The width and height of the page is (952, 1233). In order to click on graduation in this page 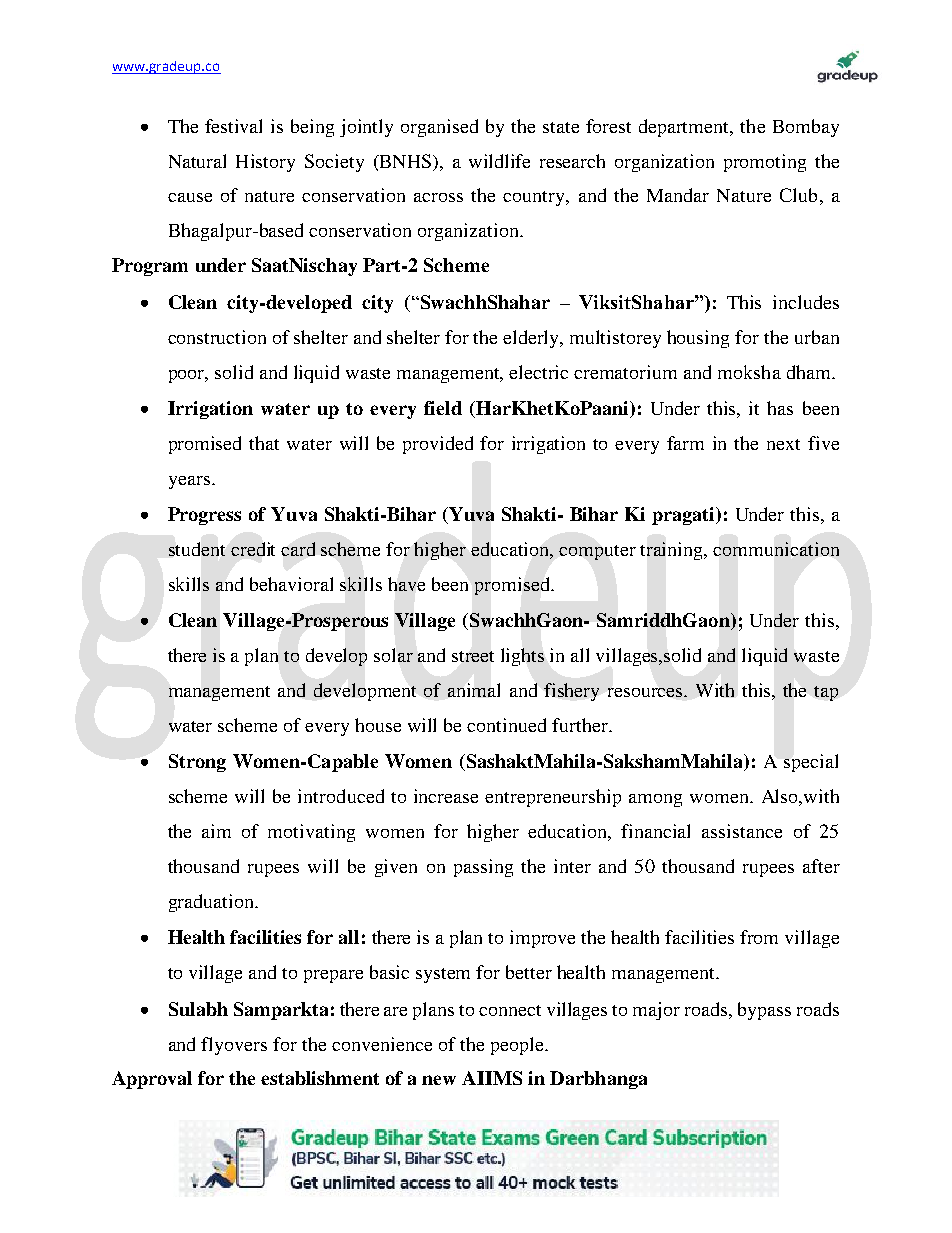, I will do `click(212, 903)`.
